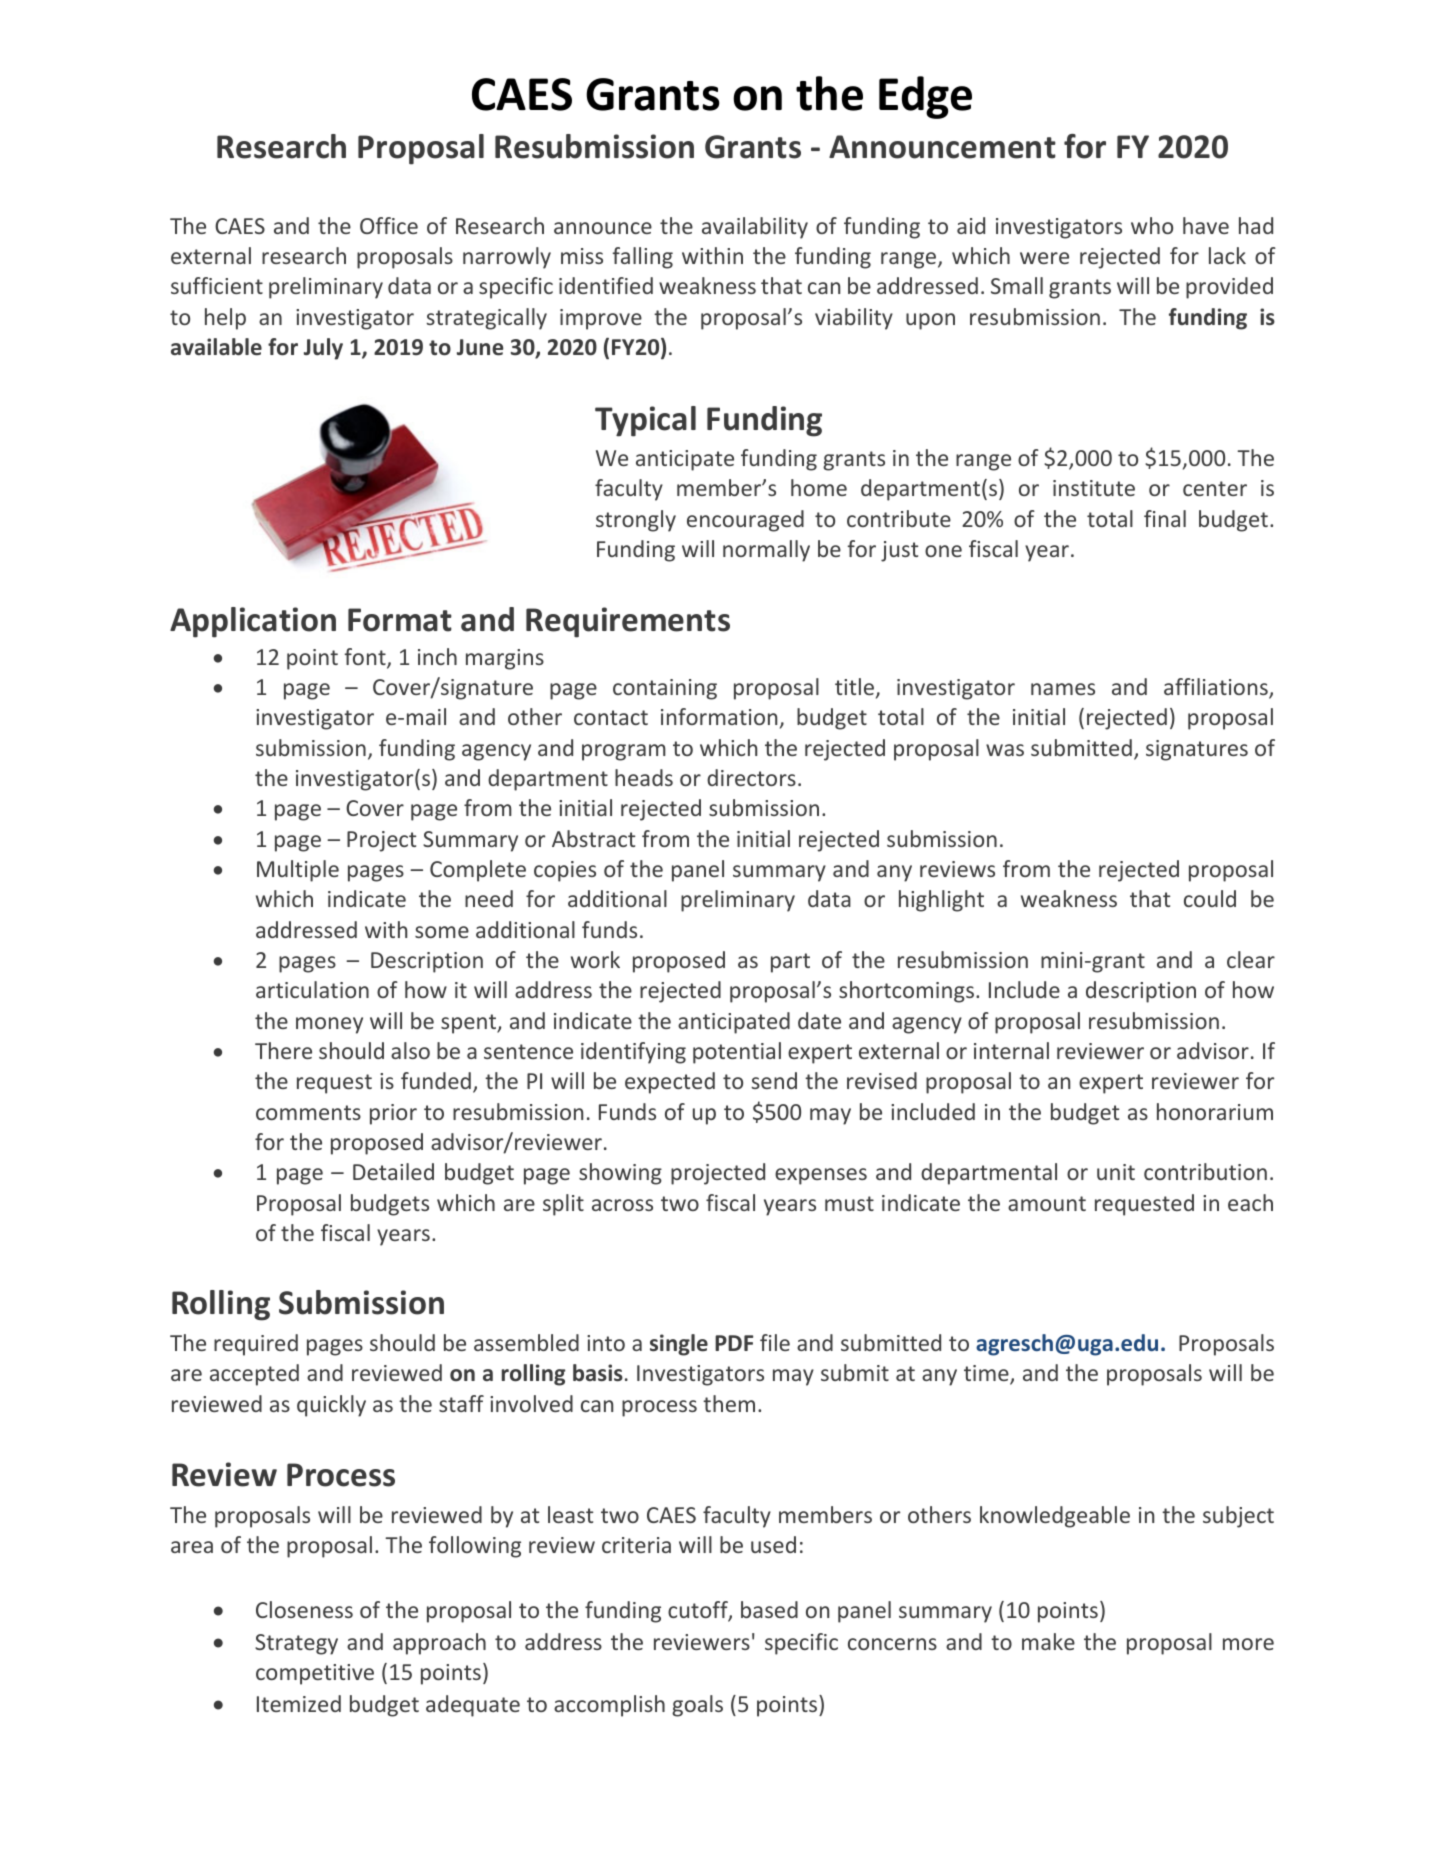 The height and width of the image is (1871, 1445). I want to click on articulation, so click(312, 989).
